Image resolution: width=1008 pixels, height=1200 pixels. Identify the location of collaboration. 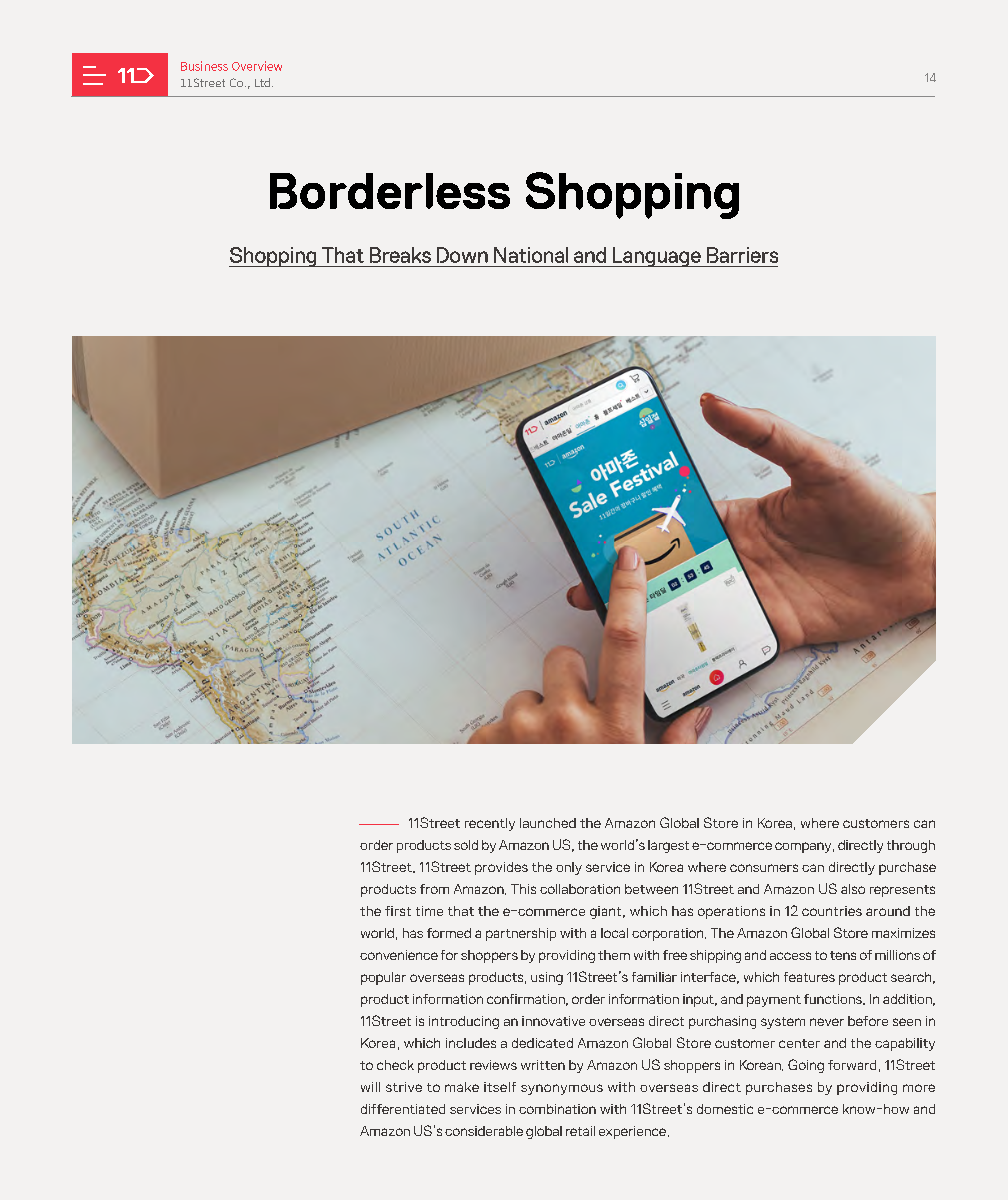
(580, 889).
